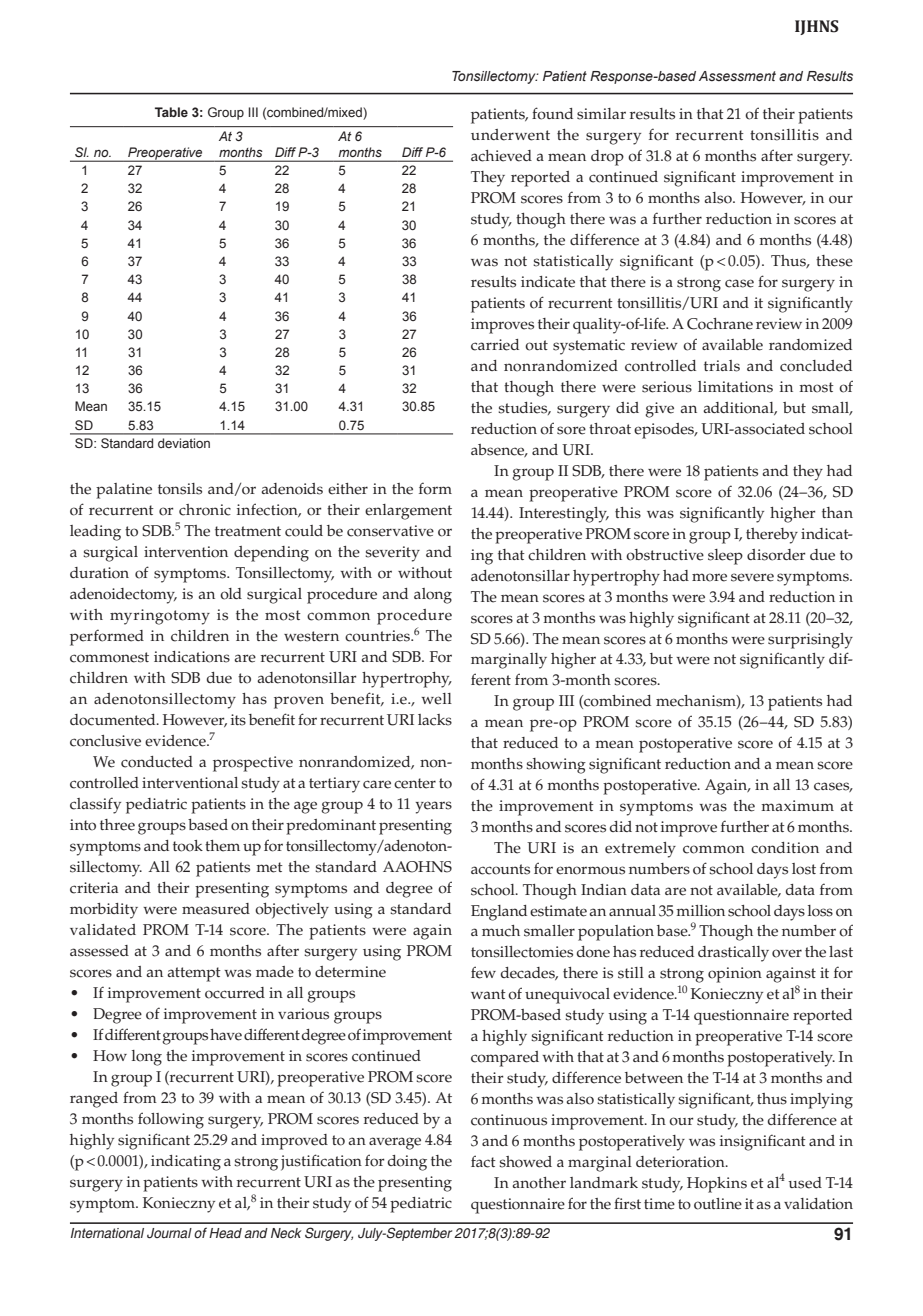  What do you see at coordinates (510, 135) in the screenshot?
I see `underwent` at bounding box center [510, 135].
